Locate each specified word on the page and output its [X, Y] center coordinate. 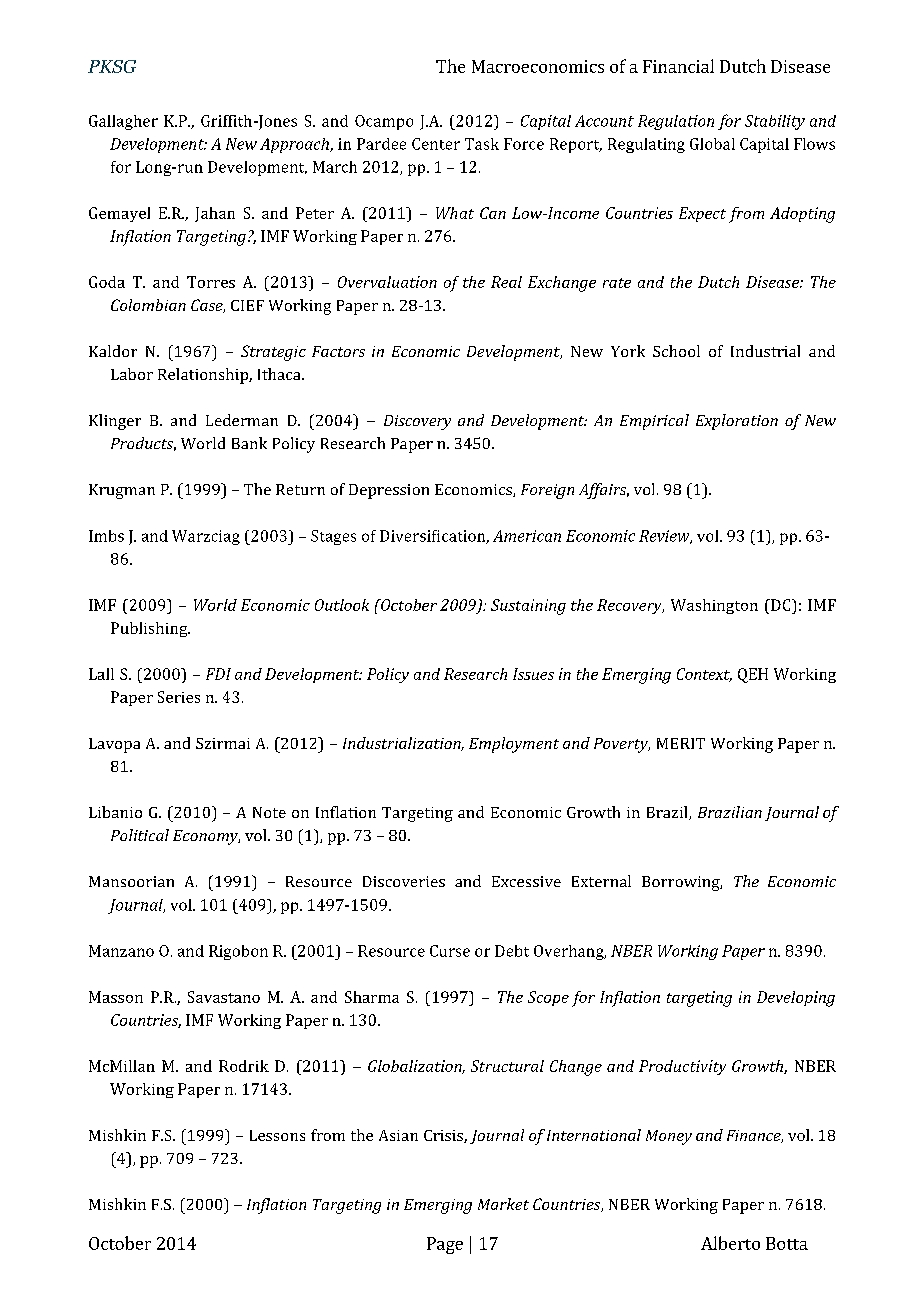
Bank [249, 443]
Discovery [417, 422]
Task [482, 144]
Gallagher [123, 122]
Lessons [277, 1135]
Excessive [526, 881]
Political [140, 835]
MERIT [681, 743]
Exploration [737, 422]
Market [503, 1204]
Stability [775, 122]
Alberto [730, 1243]
